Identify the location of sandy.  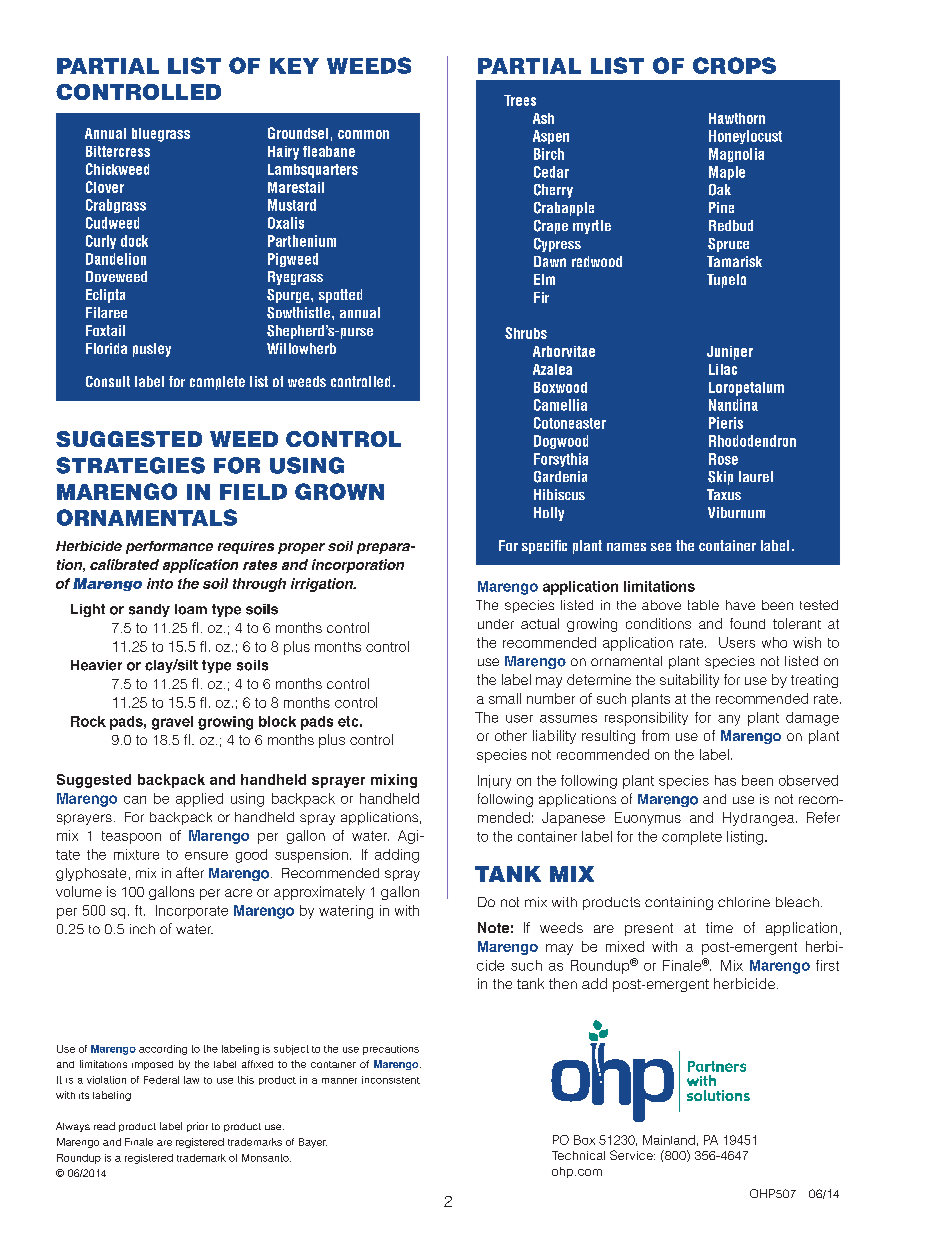
(149, 610).
